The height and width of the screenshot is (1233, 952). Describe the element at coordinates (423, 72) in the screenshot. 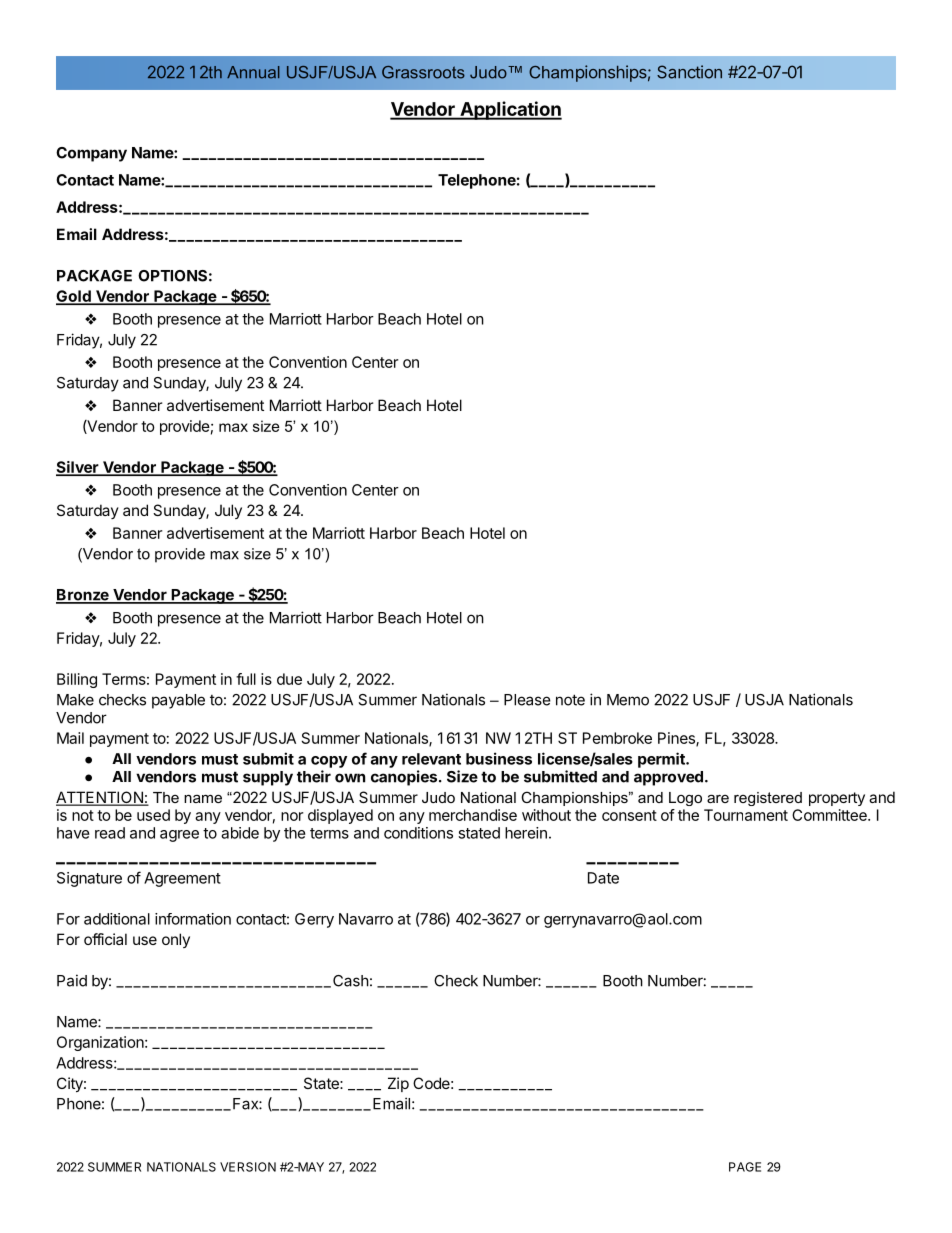

I see `Grassroots` at that location.
